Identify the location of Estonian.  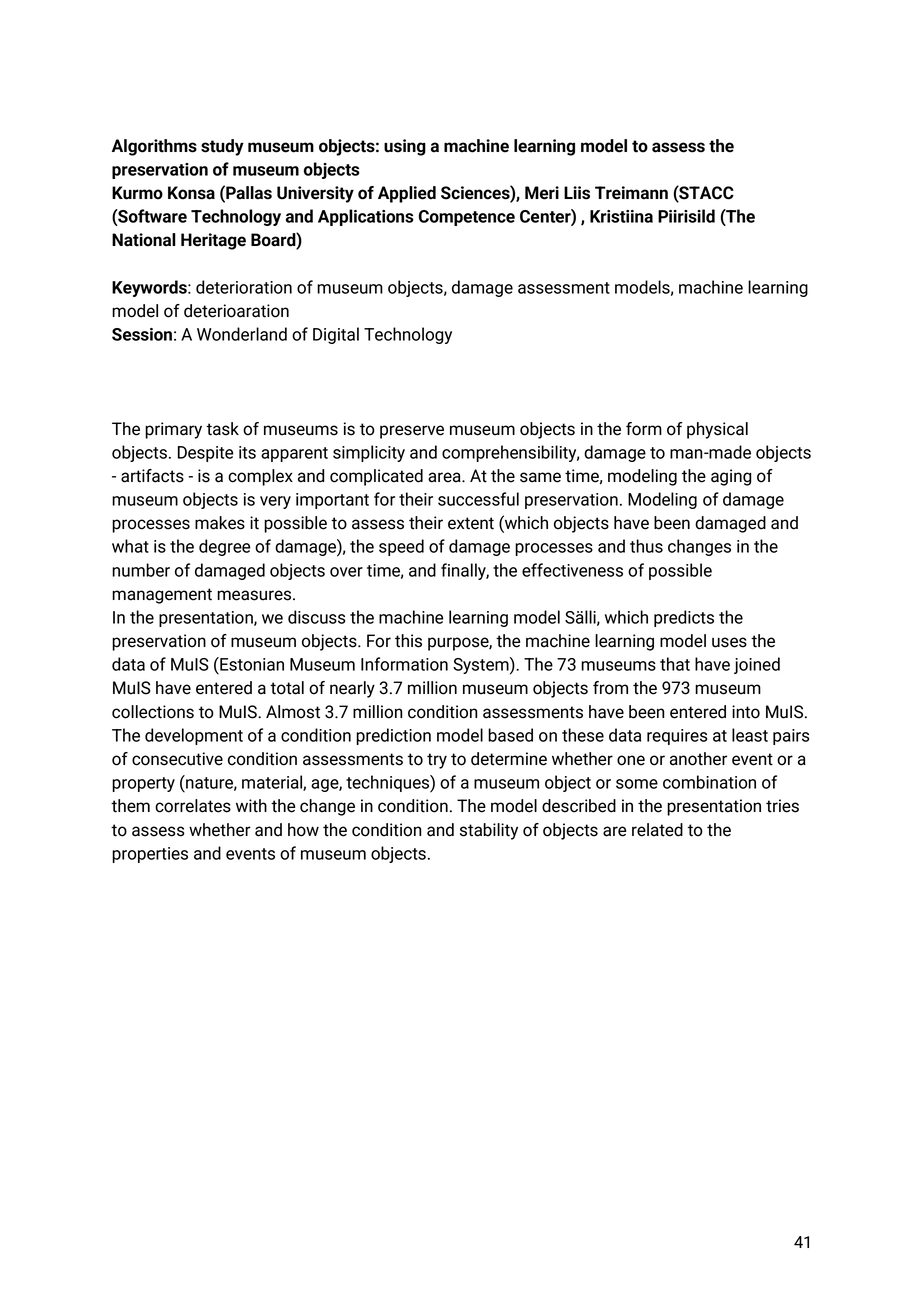
(251, 664).
